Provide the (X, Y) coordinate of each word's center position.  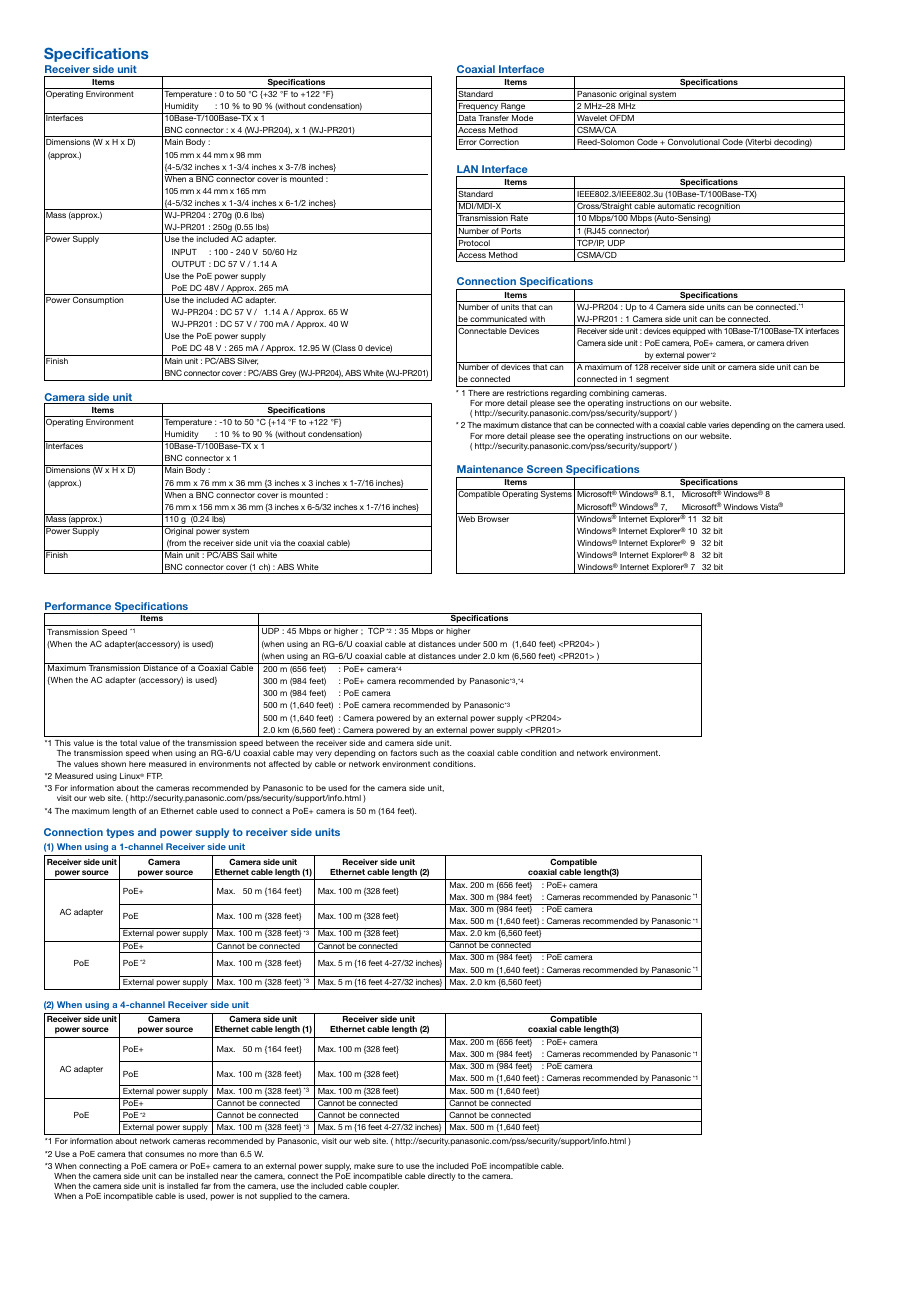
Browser (493, 519)
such (429, 753)
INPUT (184, 252)
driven (797, 343)
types (120, 833)
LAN (467, 169)
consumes (164, 1154)
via (275, 543)
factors (404, 753)
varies (718, 425)
